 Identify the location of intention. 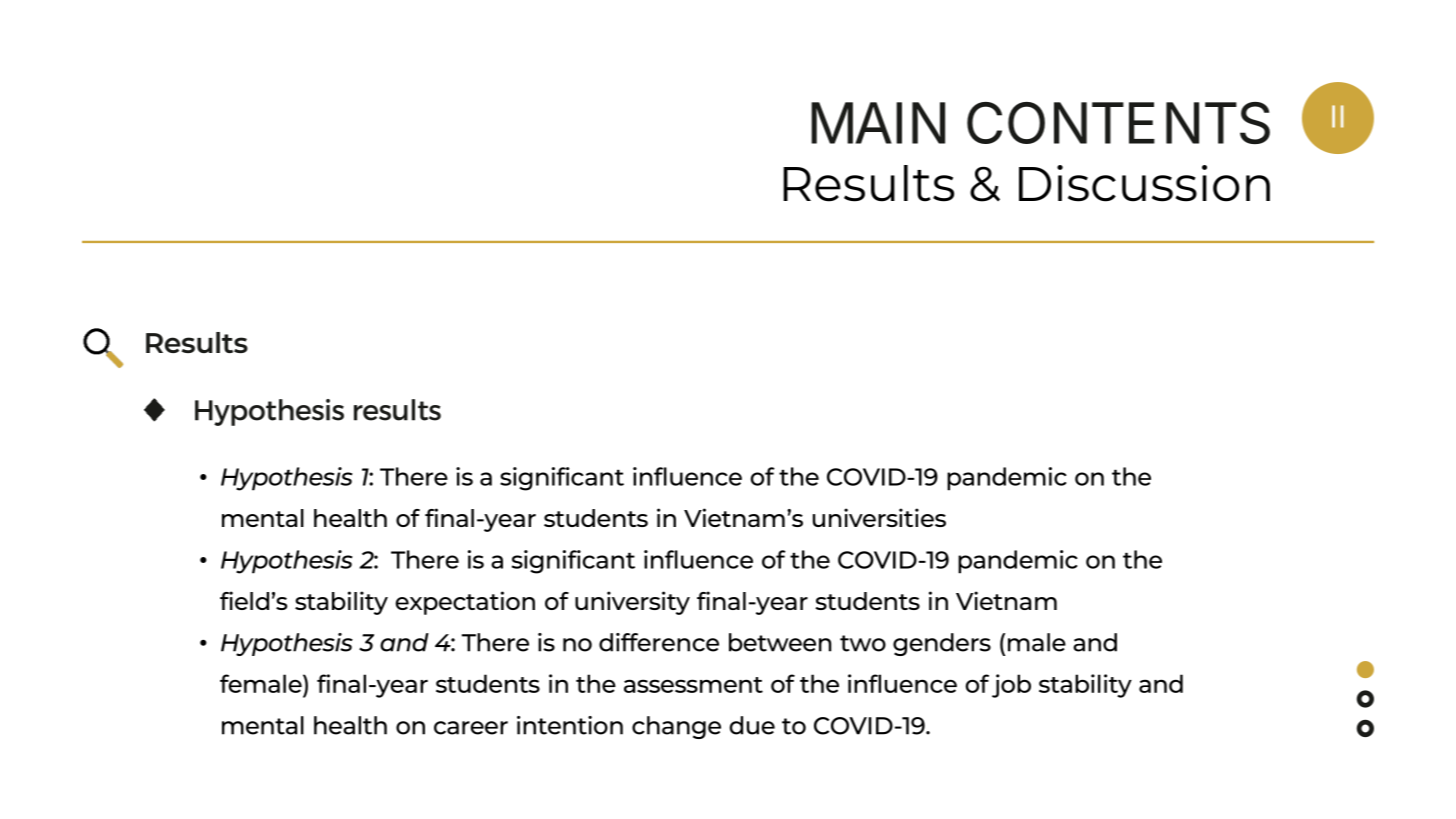
(570, 725).
